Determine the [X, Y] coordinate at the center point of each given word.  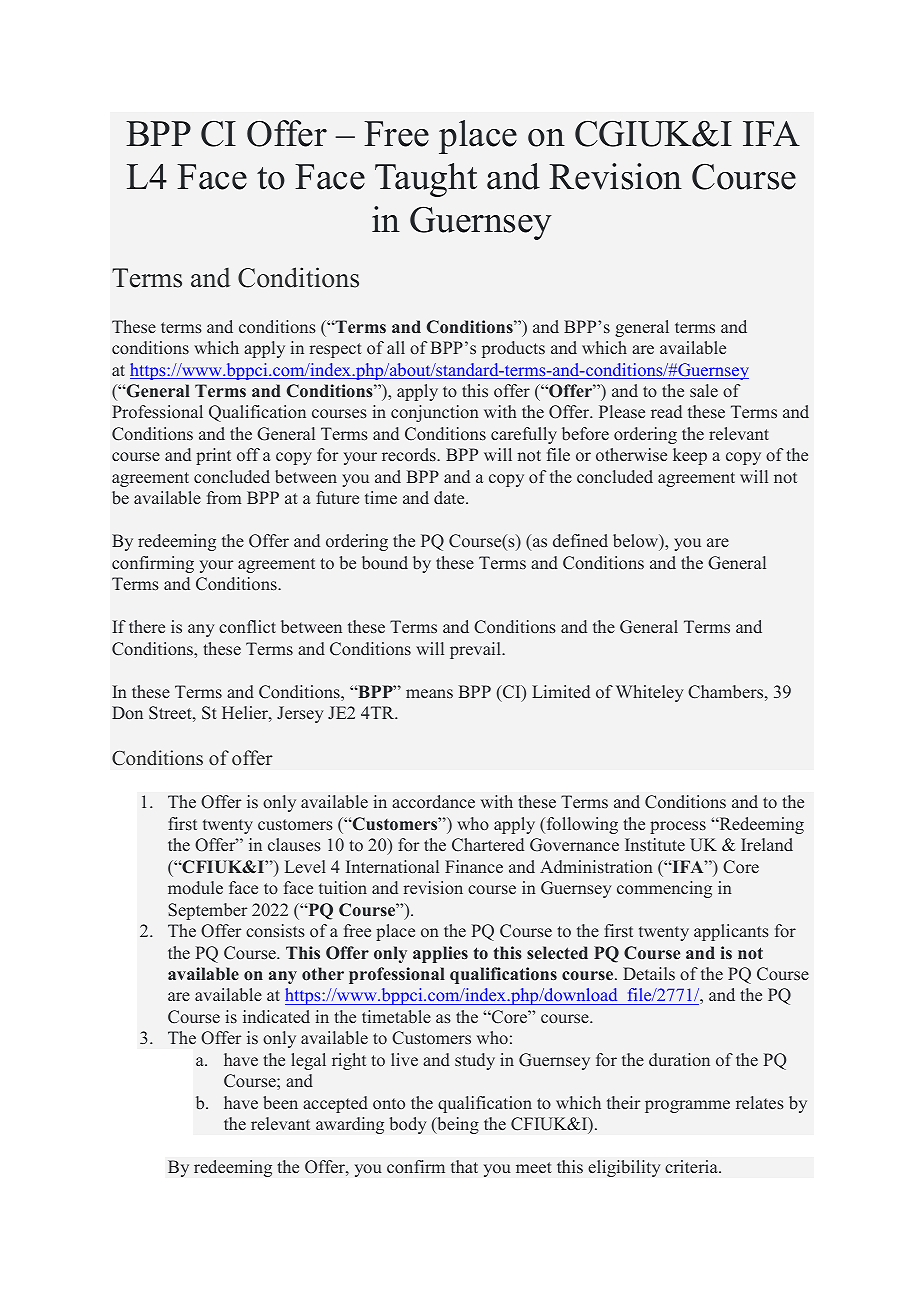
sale [704, 391]
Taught [426, 180]
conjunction [435, 413]
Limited [561, 692]
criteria [692, 1166]
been [280, 1103]
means [429, 694]
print [213, 456]
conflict [247, 626]
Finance [474, 867]
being [457, 1125]
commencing [664, 889]
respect [335, 350]
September [208, 911]
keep [690, 456]
